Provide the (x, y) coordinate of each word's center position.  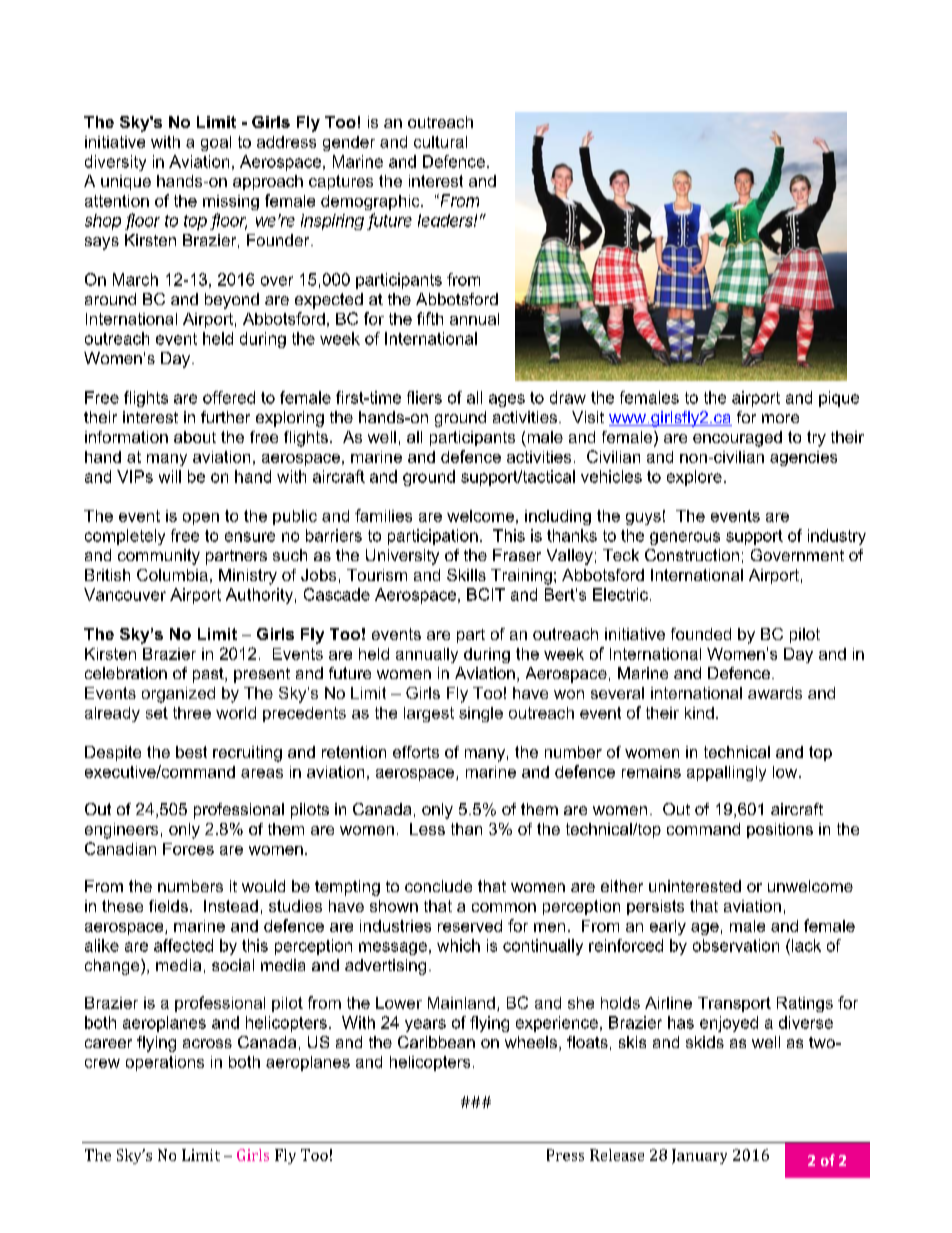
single (481, 714)
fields (168, 906)
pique (839, 399)
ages (507, 400)
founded (701, 634)
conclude (438, 886)
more (780, 418)
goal (216, 143)
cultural (440, 142)
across (207, 1043)
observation (736, 945)
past (209, 675)
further (225, 417)
